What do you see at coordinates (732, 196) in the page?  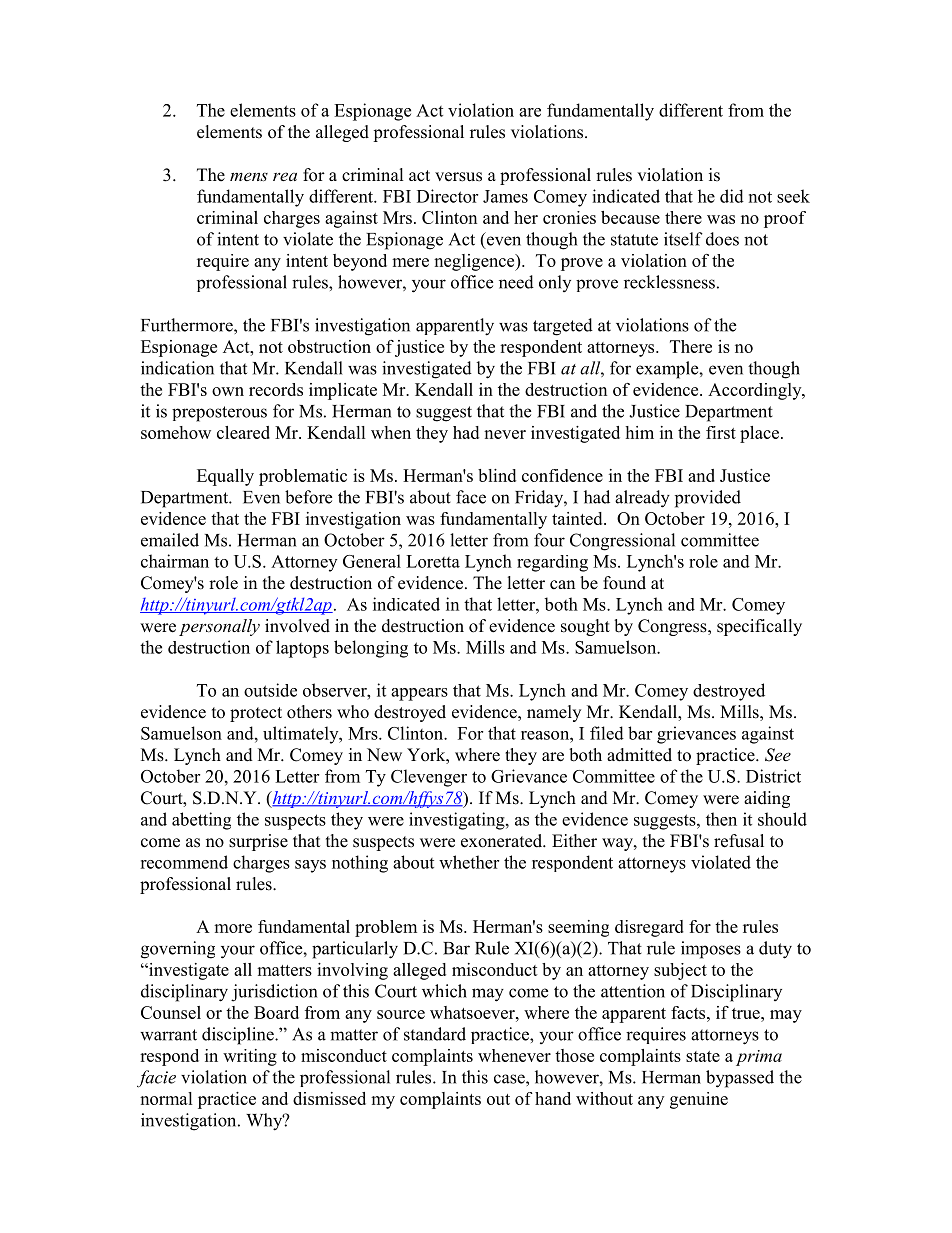 I see `did` at bounding box center [732, 196].
